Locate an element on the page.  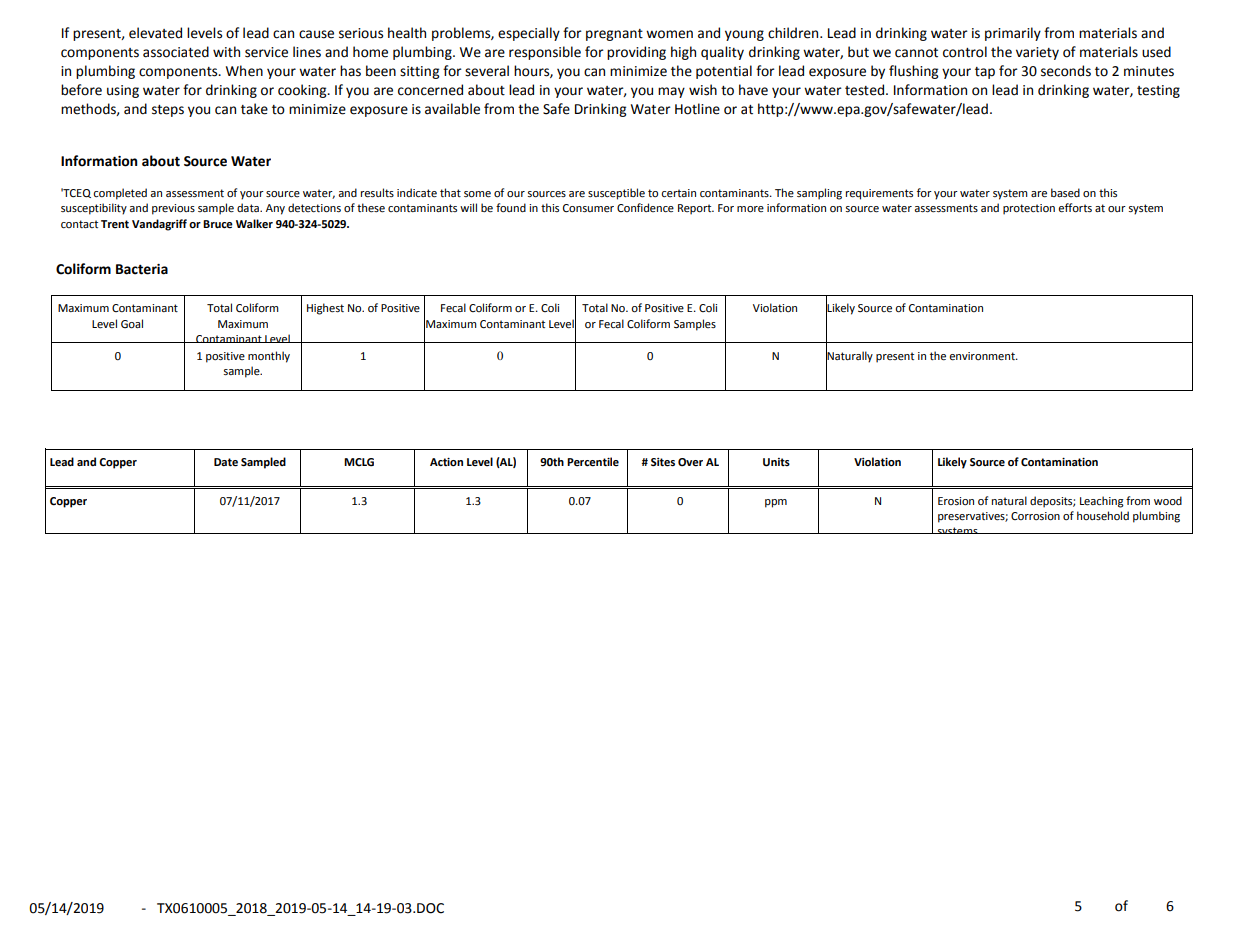
providing is located at coordinates (636, 53).
